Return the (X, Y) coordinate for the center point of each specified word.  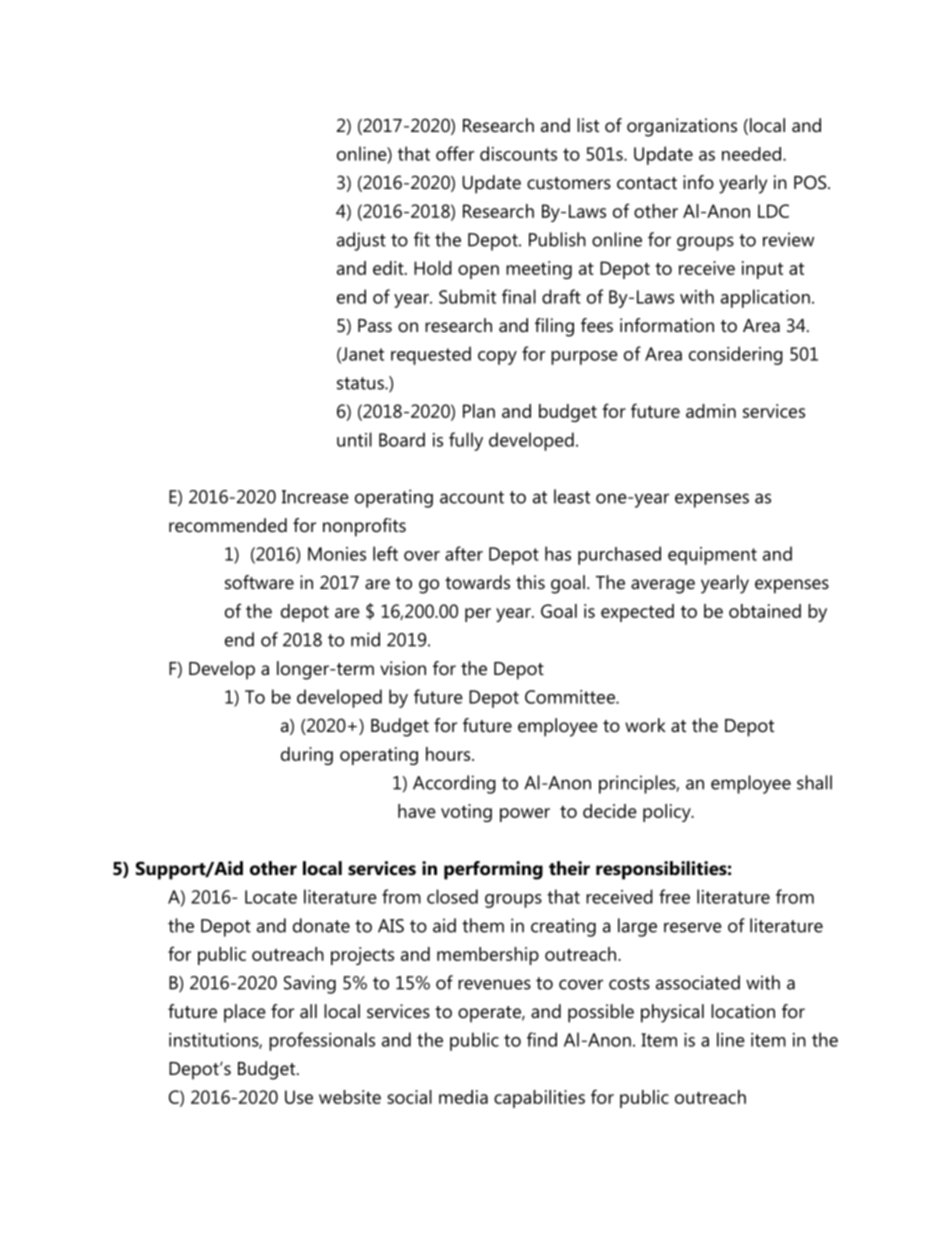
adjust (361, 241)
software (259, 582)
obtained (765, 611)
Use (299, 1097)
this (530, 582)
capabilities (539, 1099)
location (743, 1011)
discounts (518, 153)
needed (751, 154)
